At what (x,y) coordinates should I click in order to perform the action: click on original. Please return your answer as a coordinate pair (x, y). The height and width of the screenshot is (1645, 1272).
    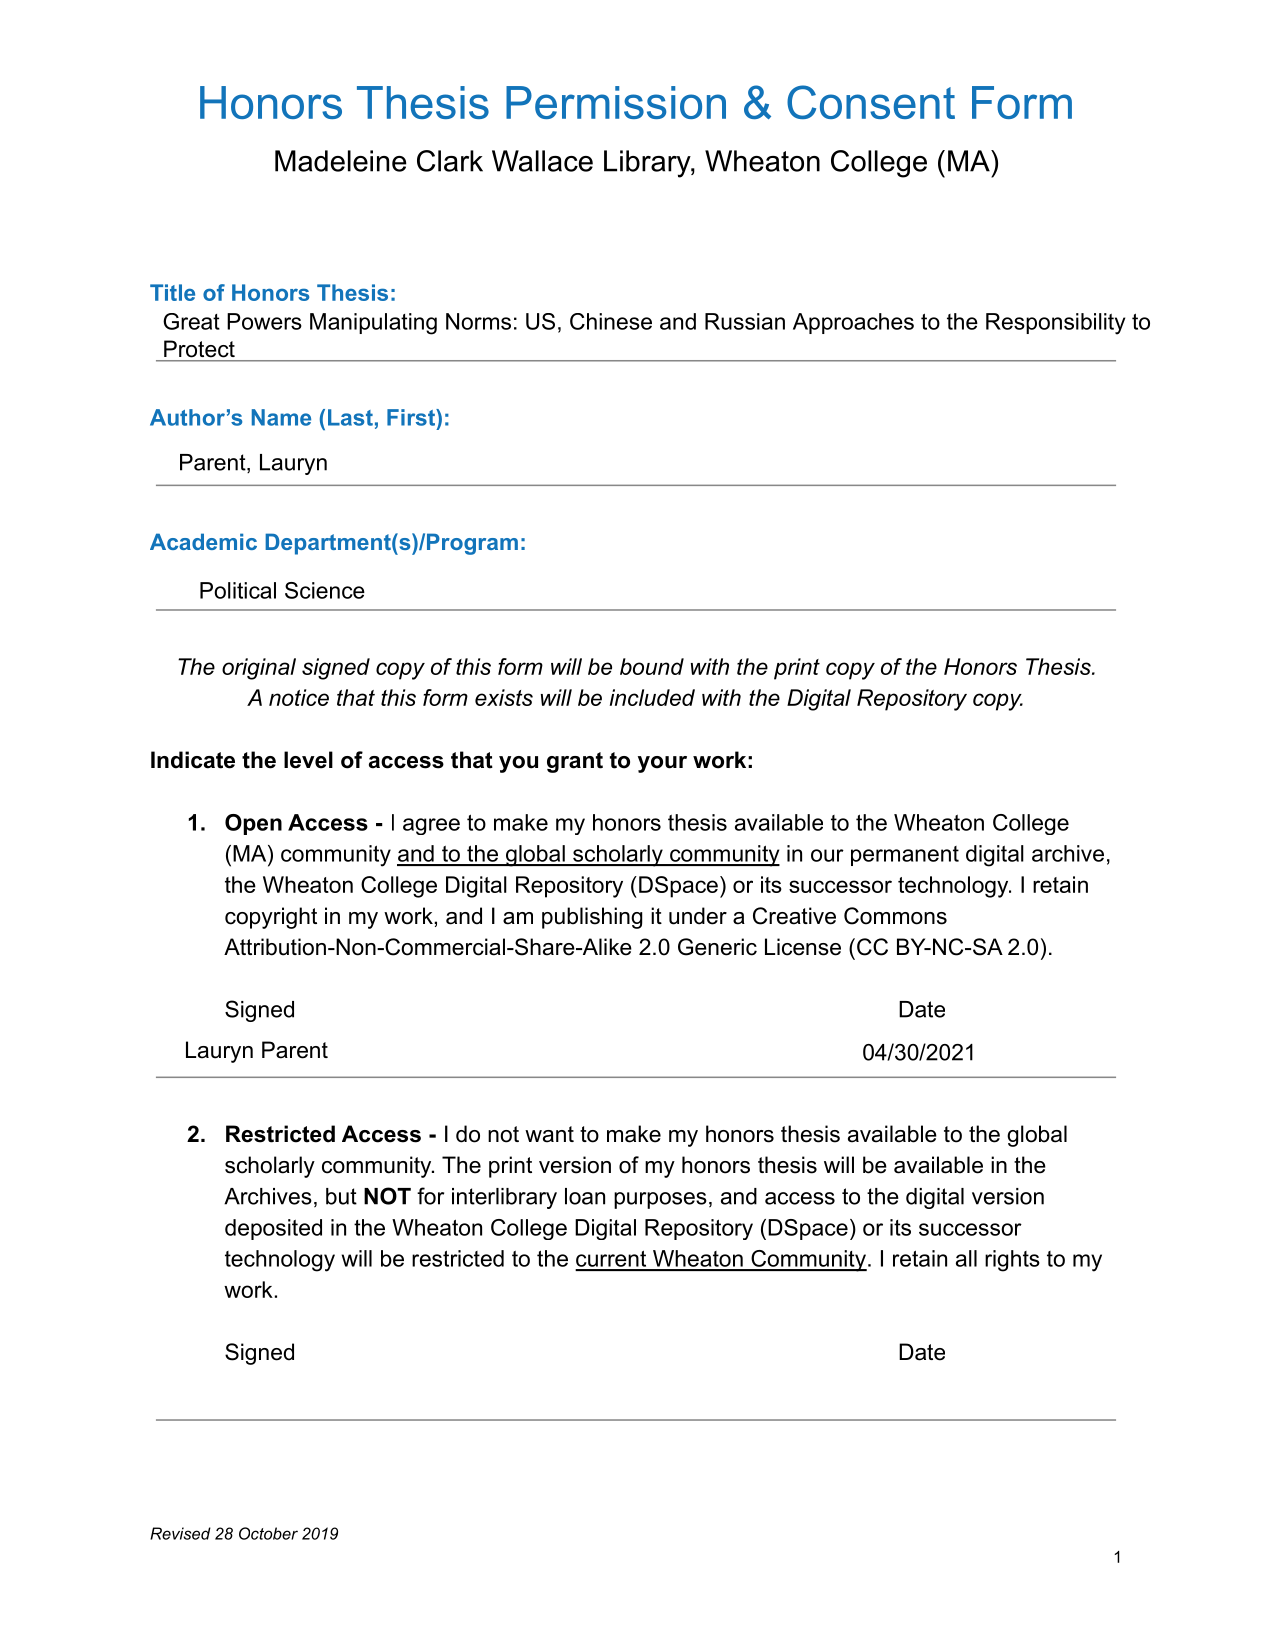
    Looking at the image, I should click on (259, 669).
